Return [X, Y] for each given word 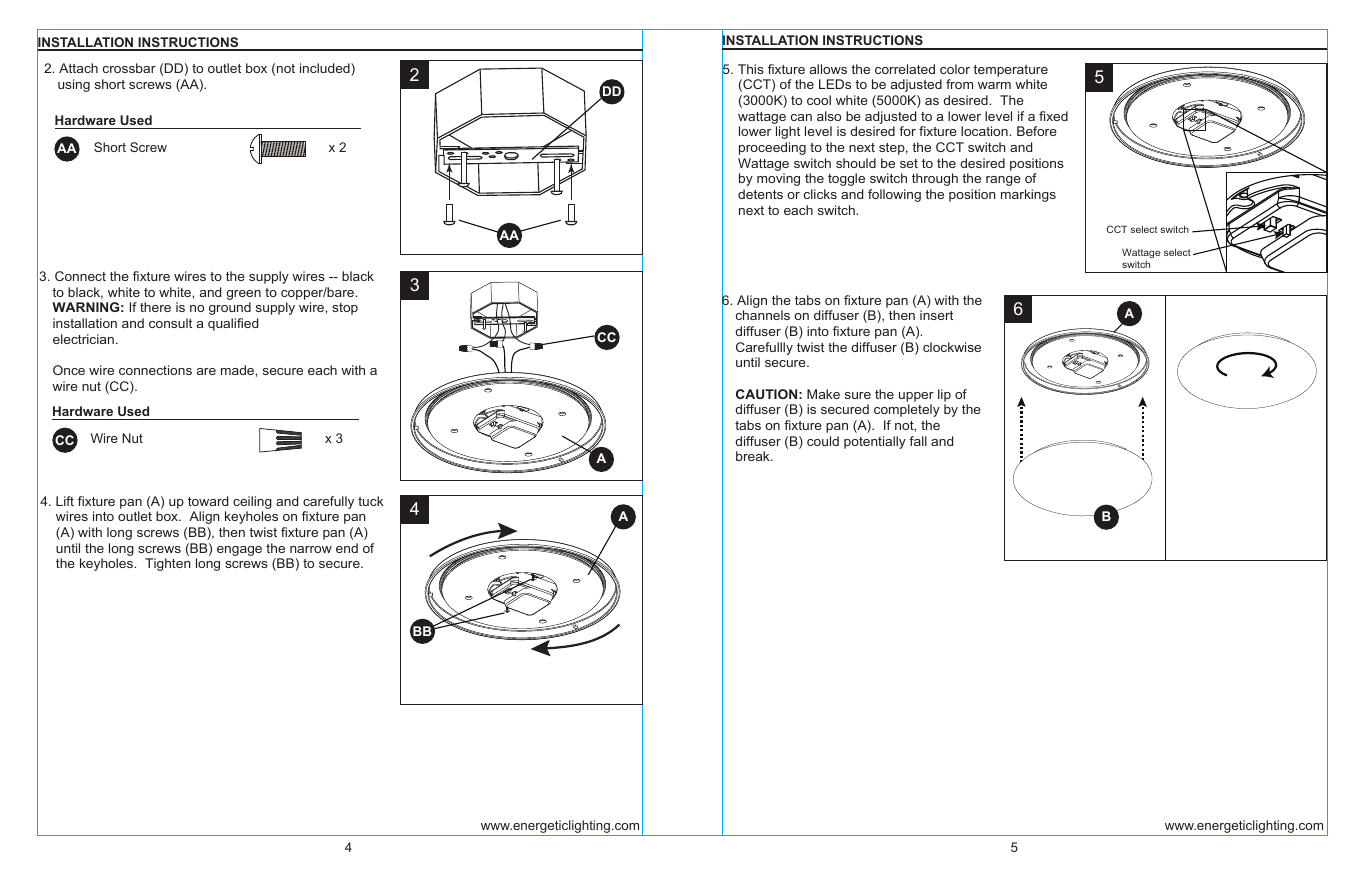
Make [823, 394]
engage [239, 551]
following [894, 195]
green [243, 295]
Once [69, 370]
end [347, 548]
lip [944, 395]
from [959, 84]
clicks [820, 194]
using [74, 85]
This [751, 69]
